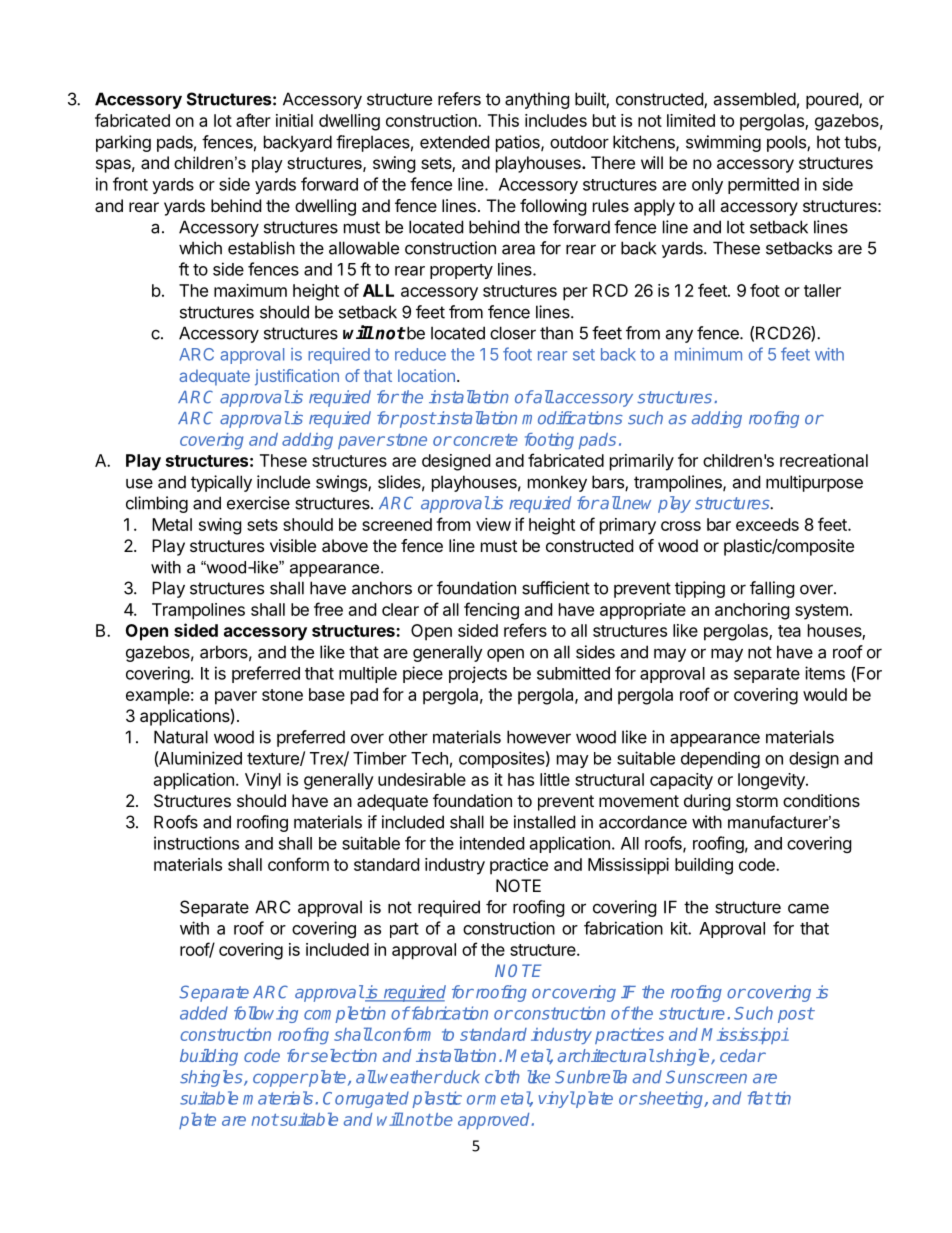 The width and height of the screenshot is (952, 1233). Describe the element at coordinates (221, 483) in the screenshot. I see `typically` at that location.
